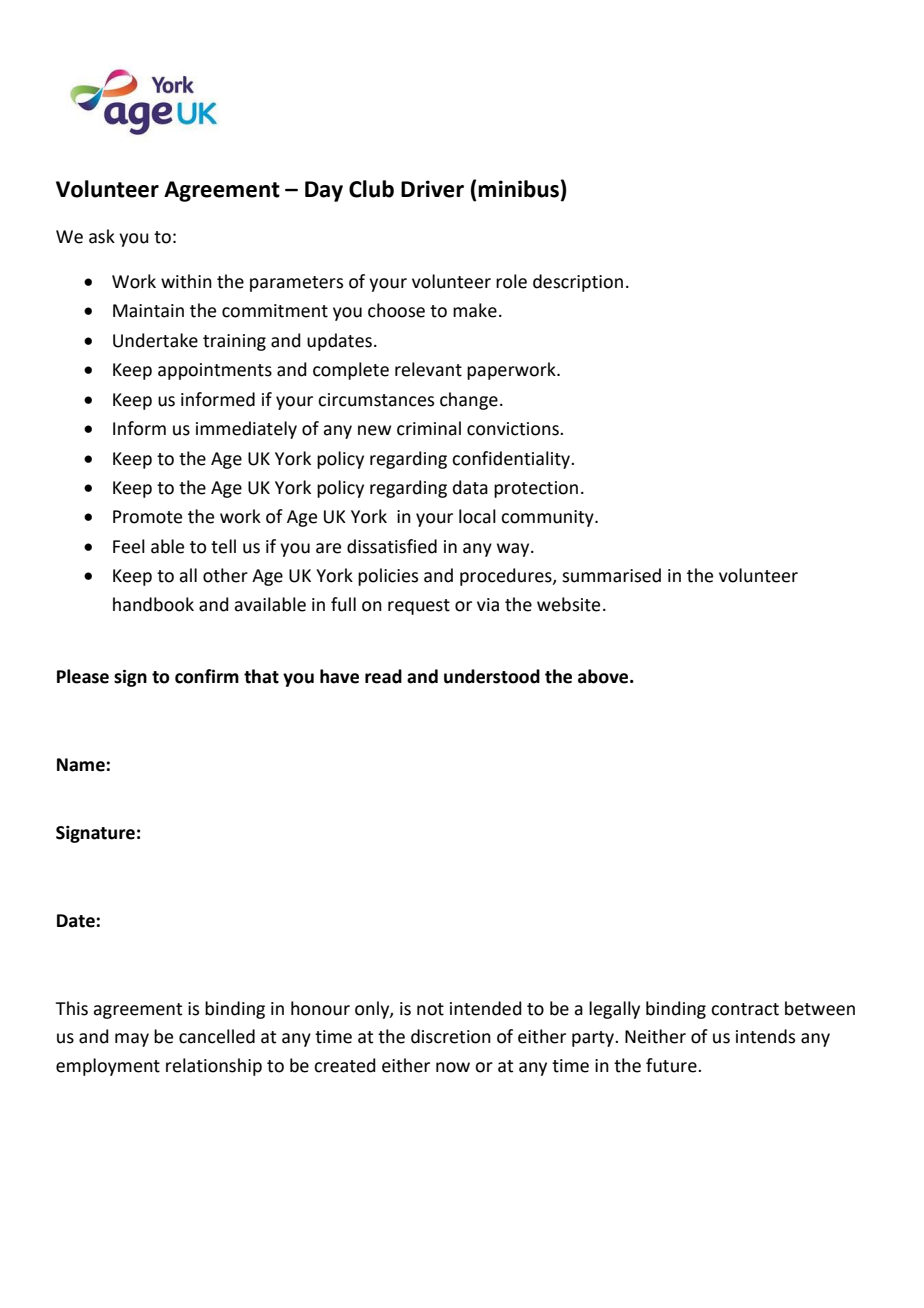  Describe the element at coordinates (611, 575) in the document. I see `summarised` at that location.
